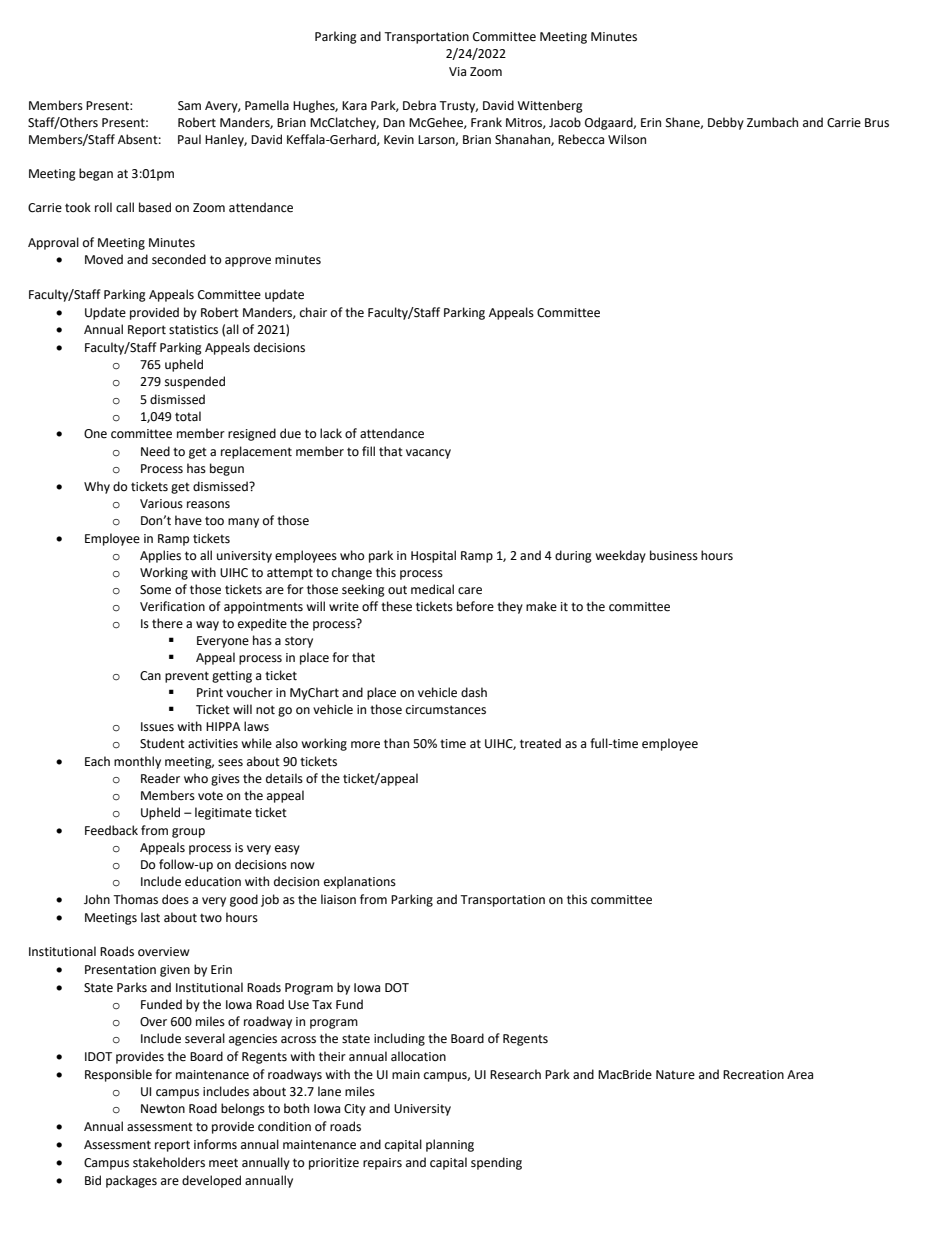 This page has height=1233, width=952. What do you see at coordinates (193, 330) in the page?
I see `statistics` at bounding box center [193, 330].
